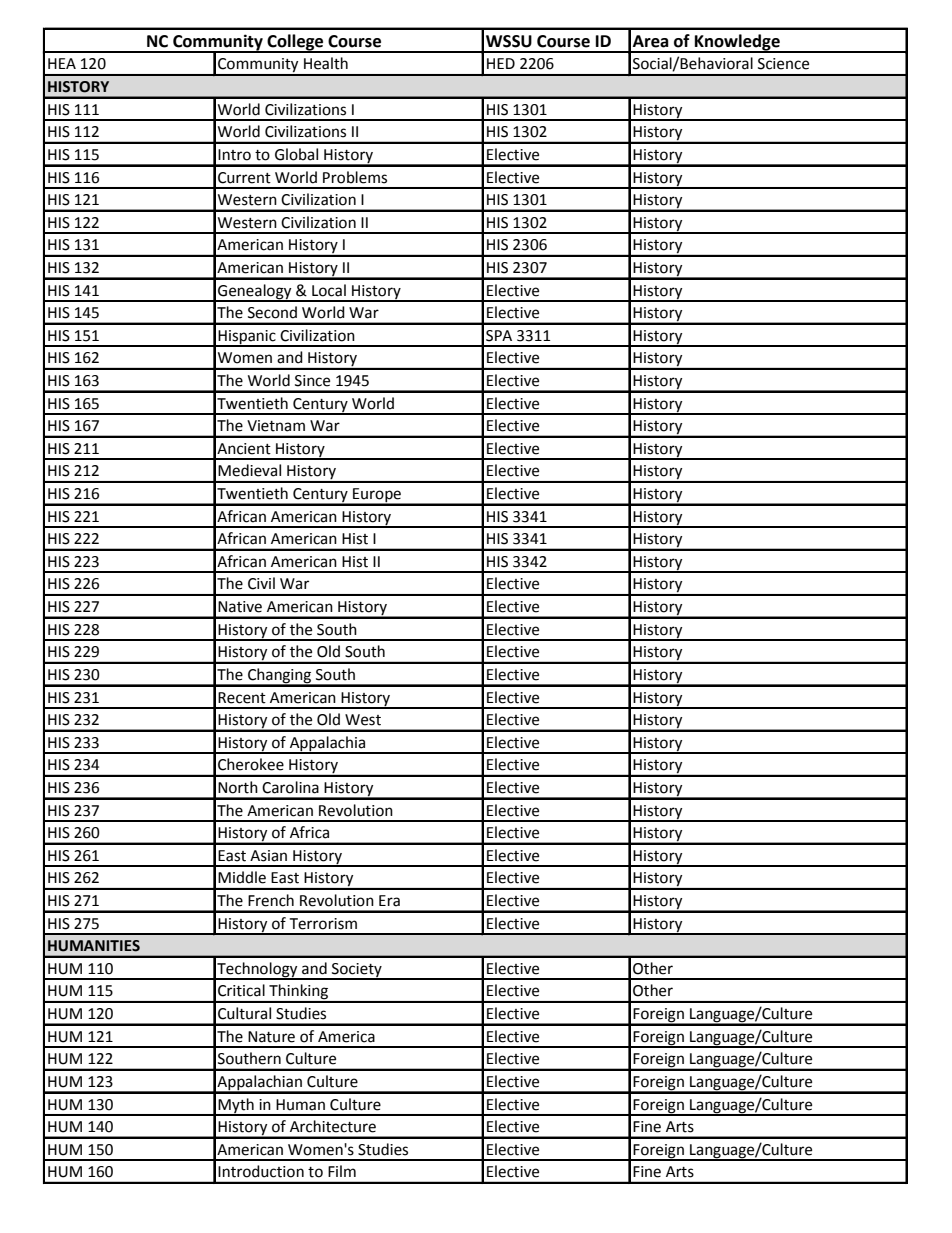 The width and height of the image is (952, 1233). I want to click on Film, so click(342, 1171).
